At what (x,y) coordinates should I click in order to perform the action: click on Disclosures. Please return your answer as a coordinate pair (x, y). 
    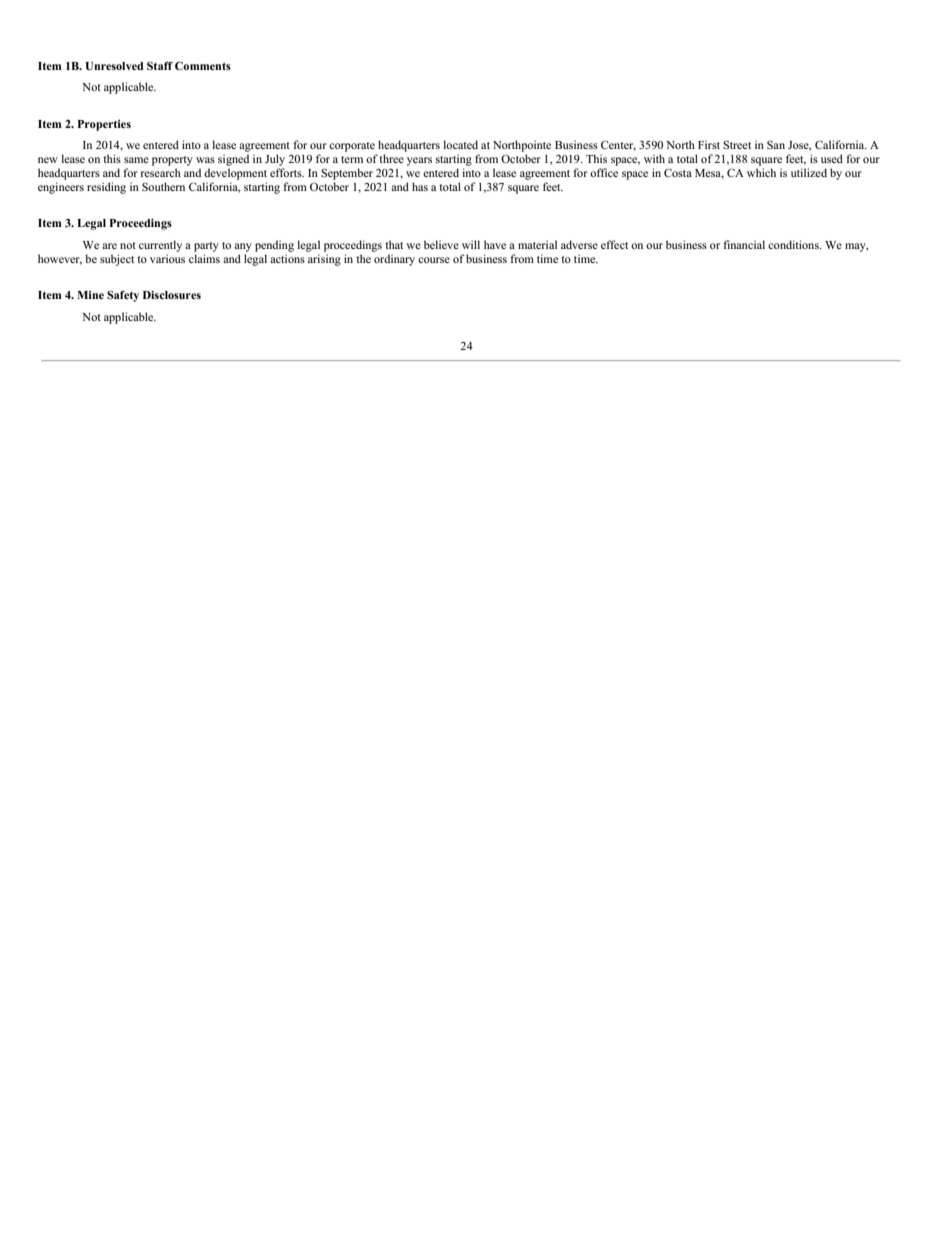
    Looking at the image, I should click on (172, 295).
